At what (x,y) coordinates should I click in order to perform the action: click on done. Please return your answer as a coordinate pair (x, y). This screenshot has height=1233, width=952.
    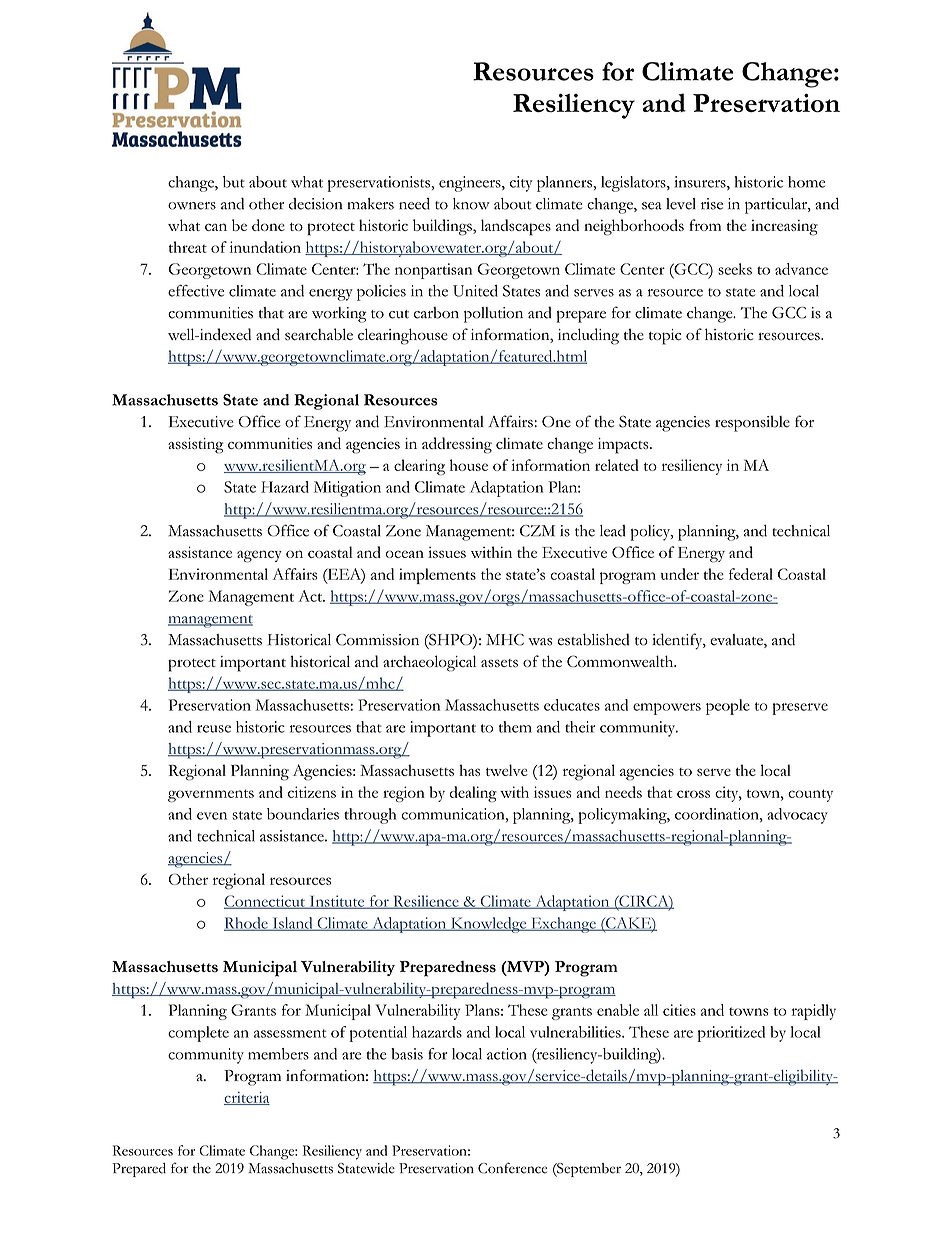
    Looking at the image, I should click on (268, 225).
